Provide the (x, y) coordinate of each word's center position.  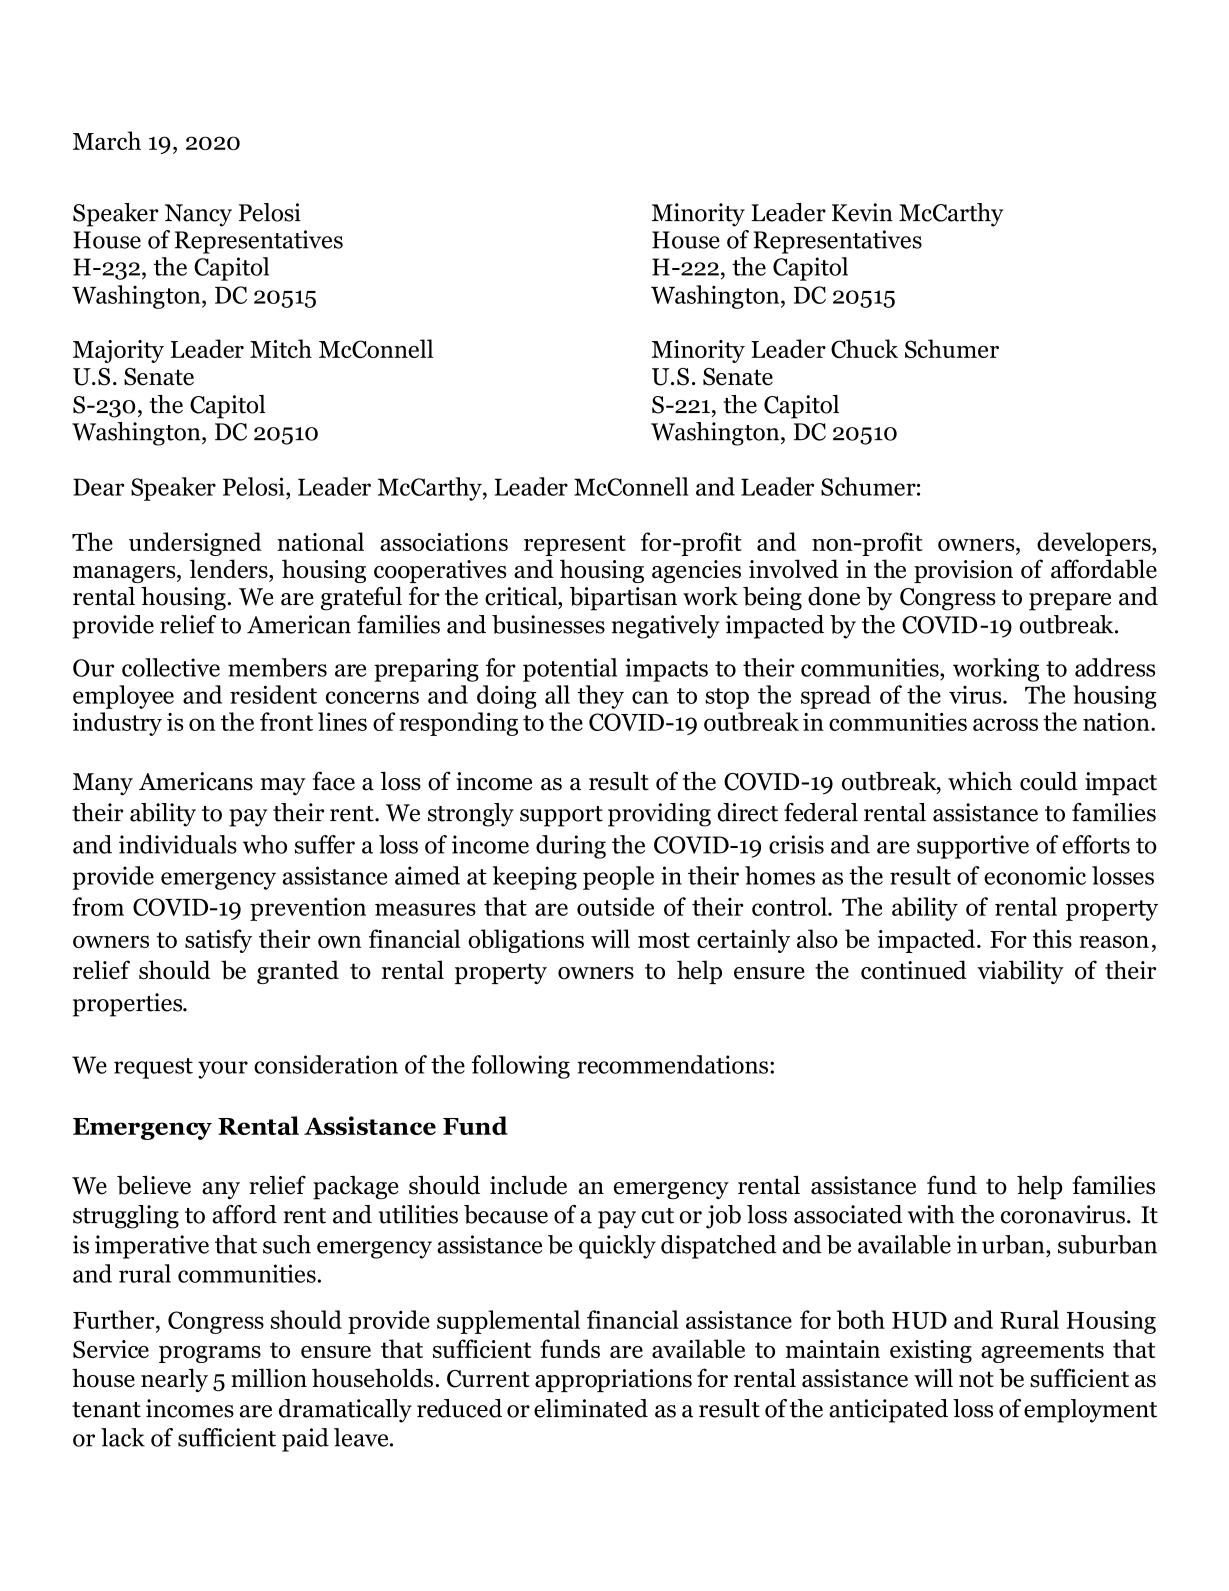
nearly (174, 1380)
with (931, 1214)
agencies (696, 571)
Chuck (864, 348)
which (980, 781)
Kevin (862, 212)
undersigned (195, 544)
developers (1095, 544)
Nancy (198, 215)
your (223, 1070)
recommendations (672, 1064)
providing (659, 815)
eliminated (591, 1408)
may (283, 786)
